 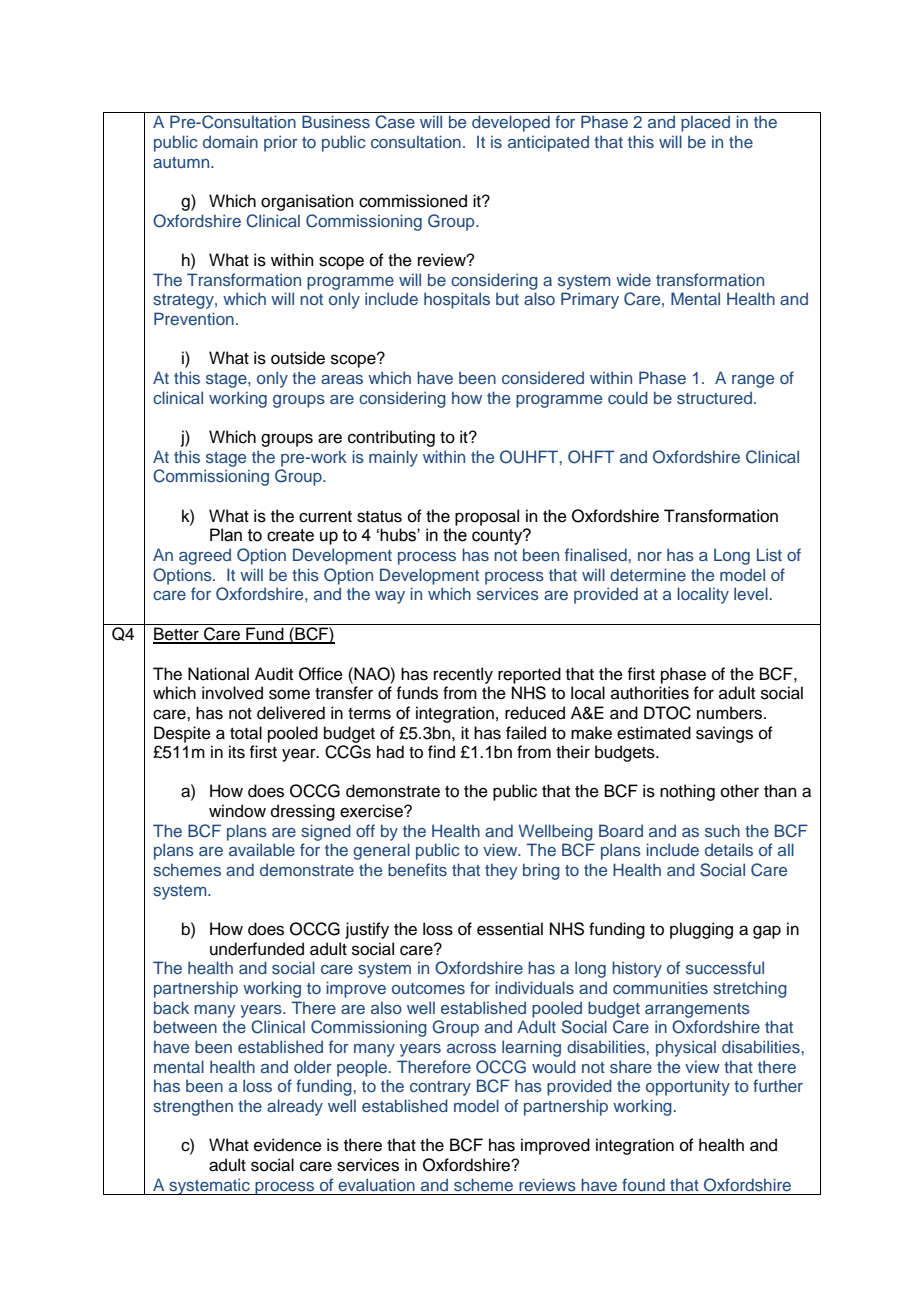 I want to click on recently, so click(x=463, y=675).
